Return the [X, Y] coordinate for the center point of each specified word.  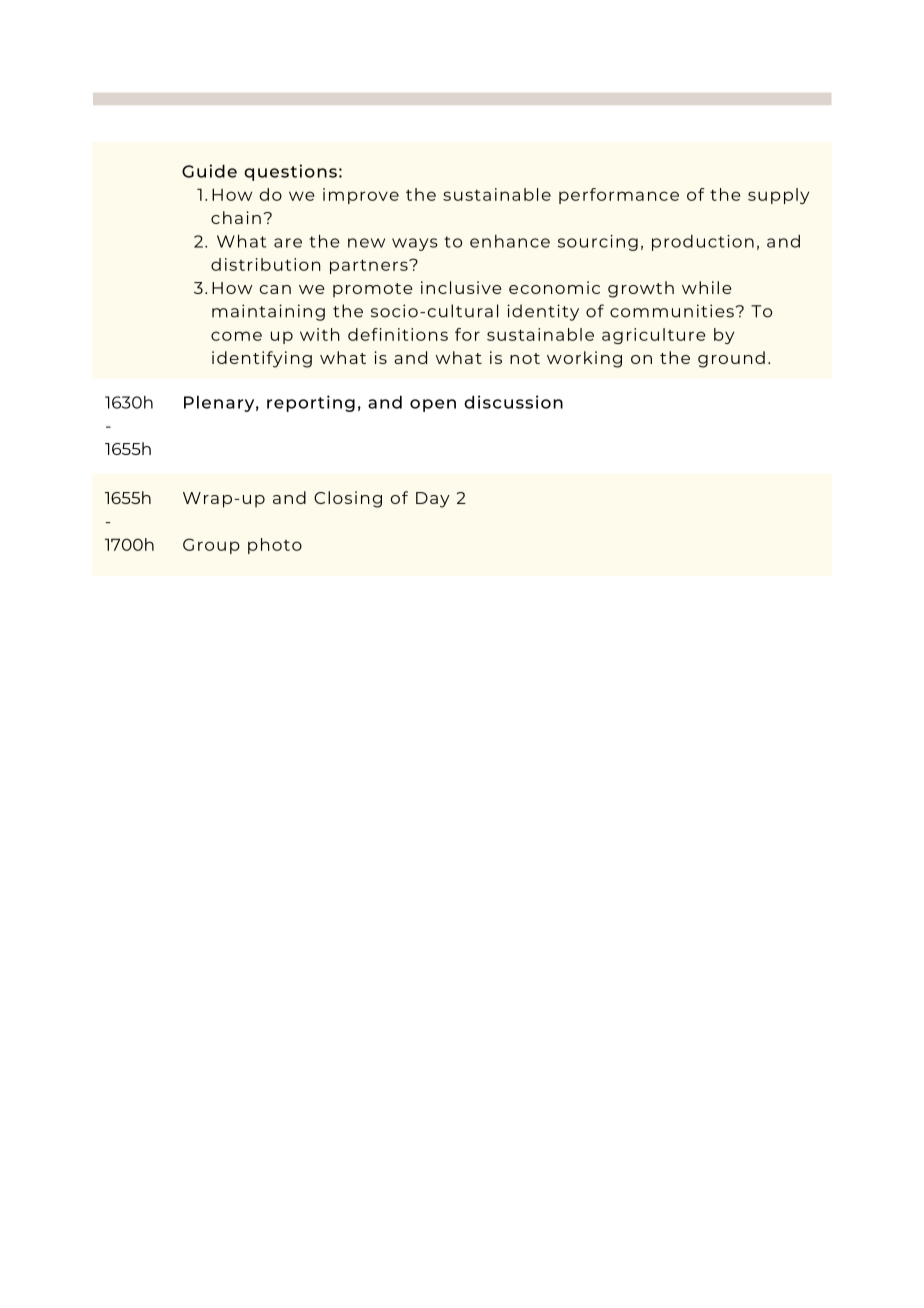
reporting [311, 403]
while [707, 287]
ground [731, 359]
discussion [513, 402]
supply [778, 196]
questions [290, 172]
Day [433, 500]
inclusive [461, 287]
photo [275, 546]
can [275, 289]
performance [619, 196]
